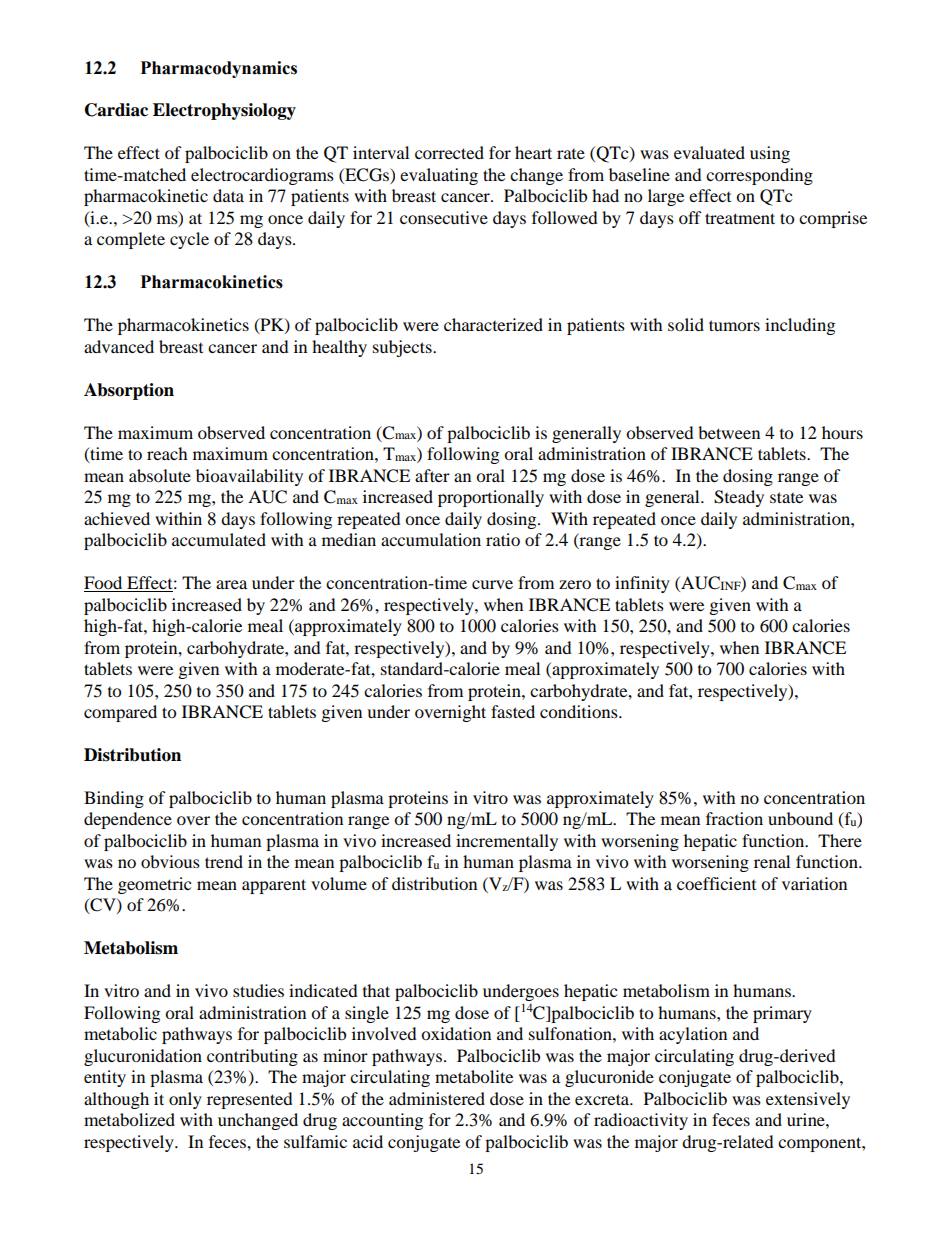 The width and height of the page is (952, 1233). I want to click on cycle, so click(189, 240).
